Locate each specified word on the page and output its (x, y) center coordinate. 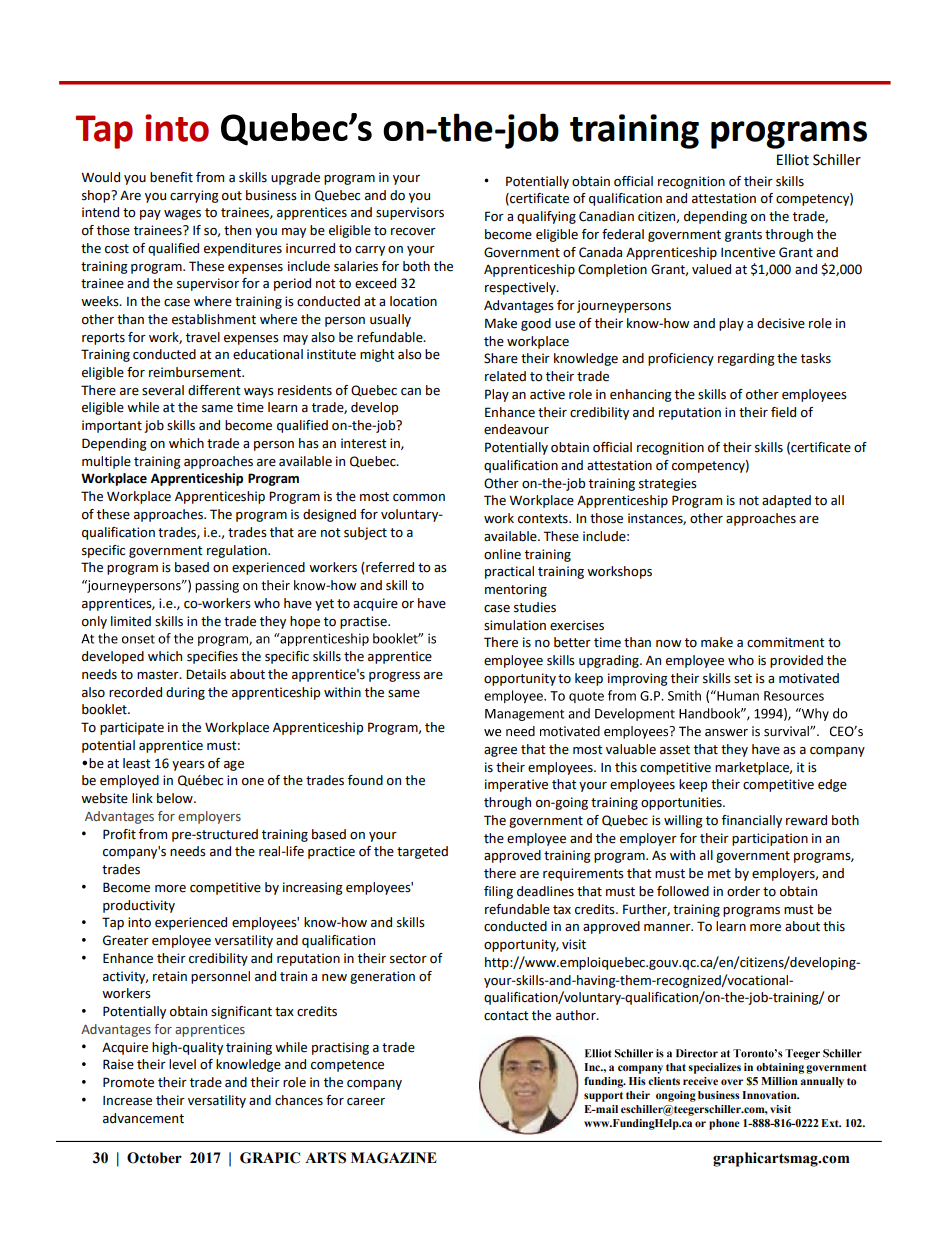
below (176, 798)
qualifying (546, 217)
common (419, 498)
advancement (143, 1118)
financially (752, 821)
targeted (422, 852)
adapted (786, 501)
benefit (171, 177)
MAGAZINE (394, 1158)
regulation (238, 551)
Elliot (793, 160)
